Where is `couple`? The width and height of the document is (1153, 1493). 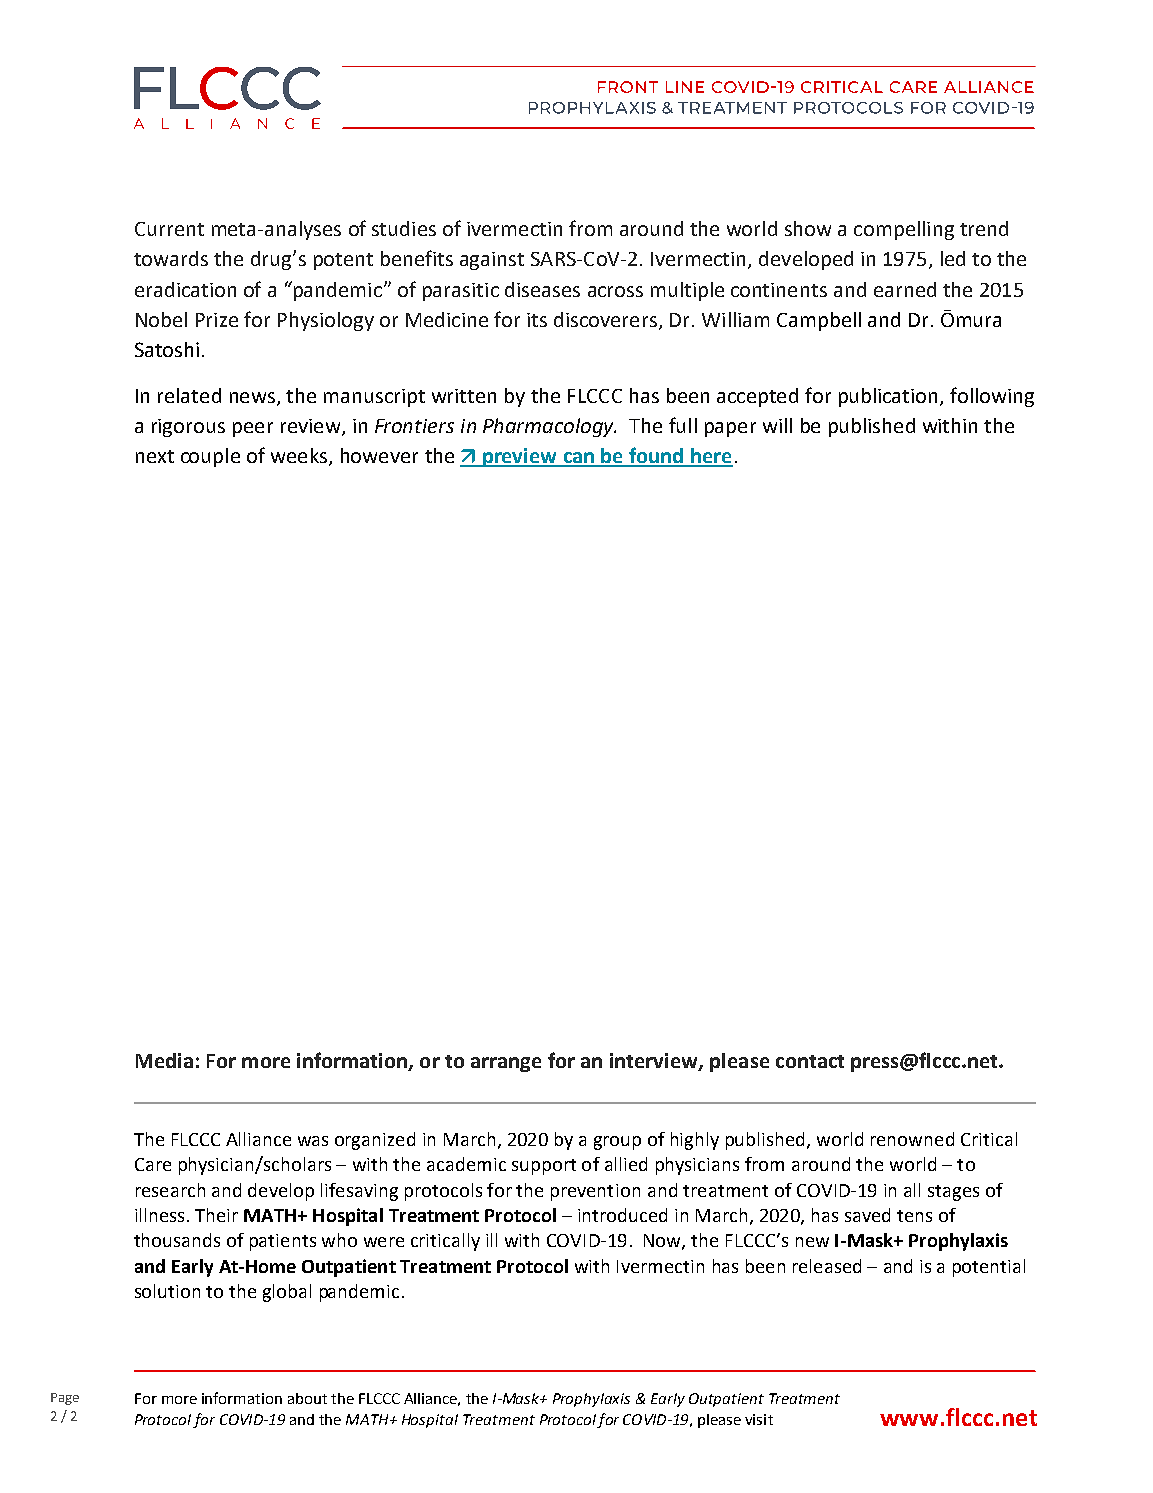
couple is located at coordinates (210, 457).
